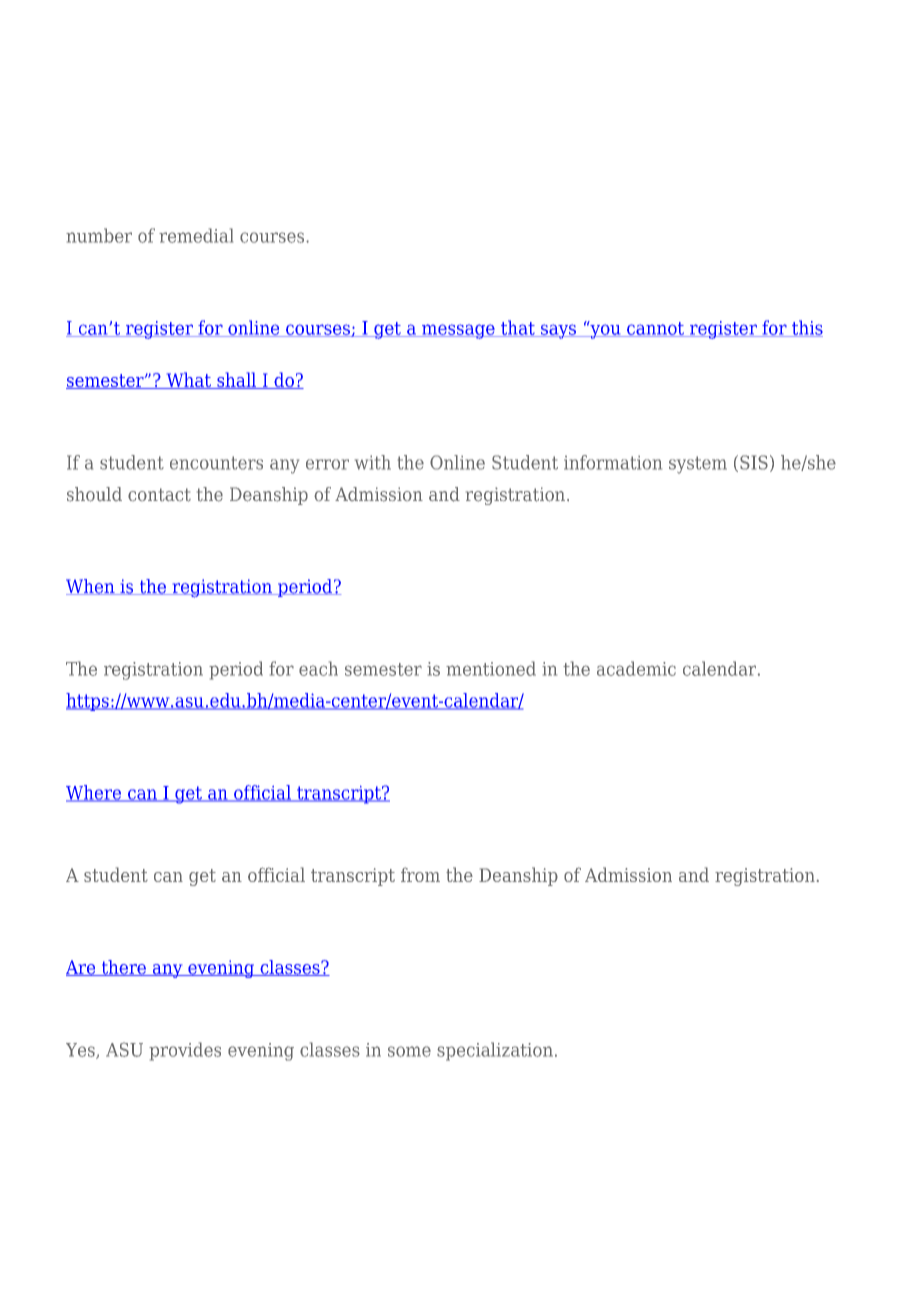  I want to click on number, so click(99, 235).
